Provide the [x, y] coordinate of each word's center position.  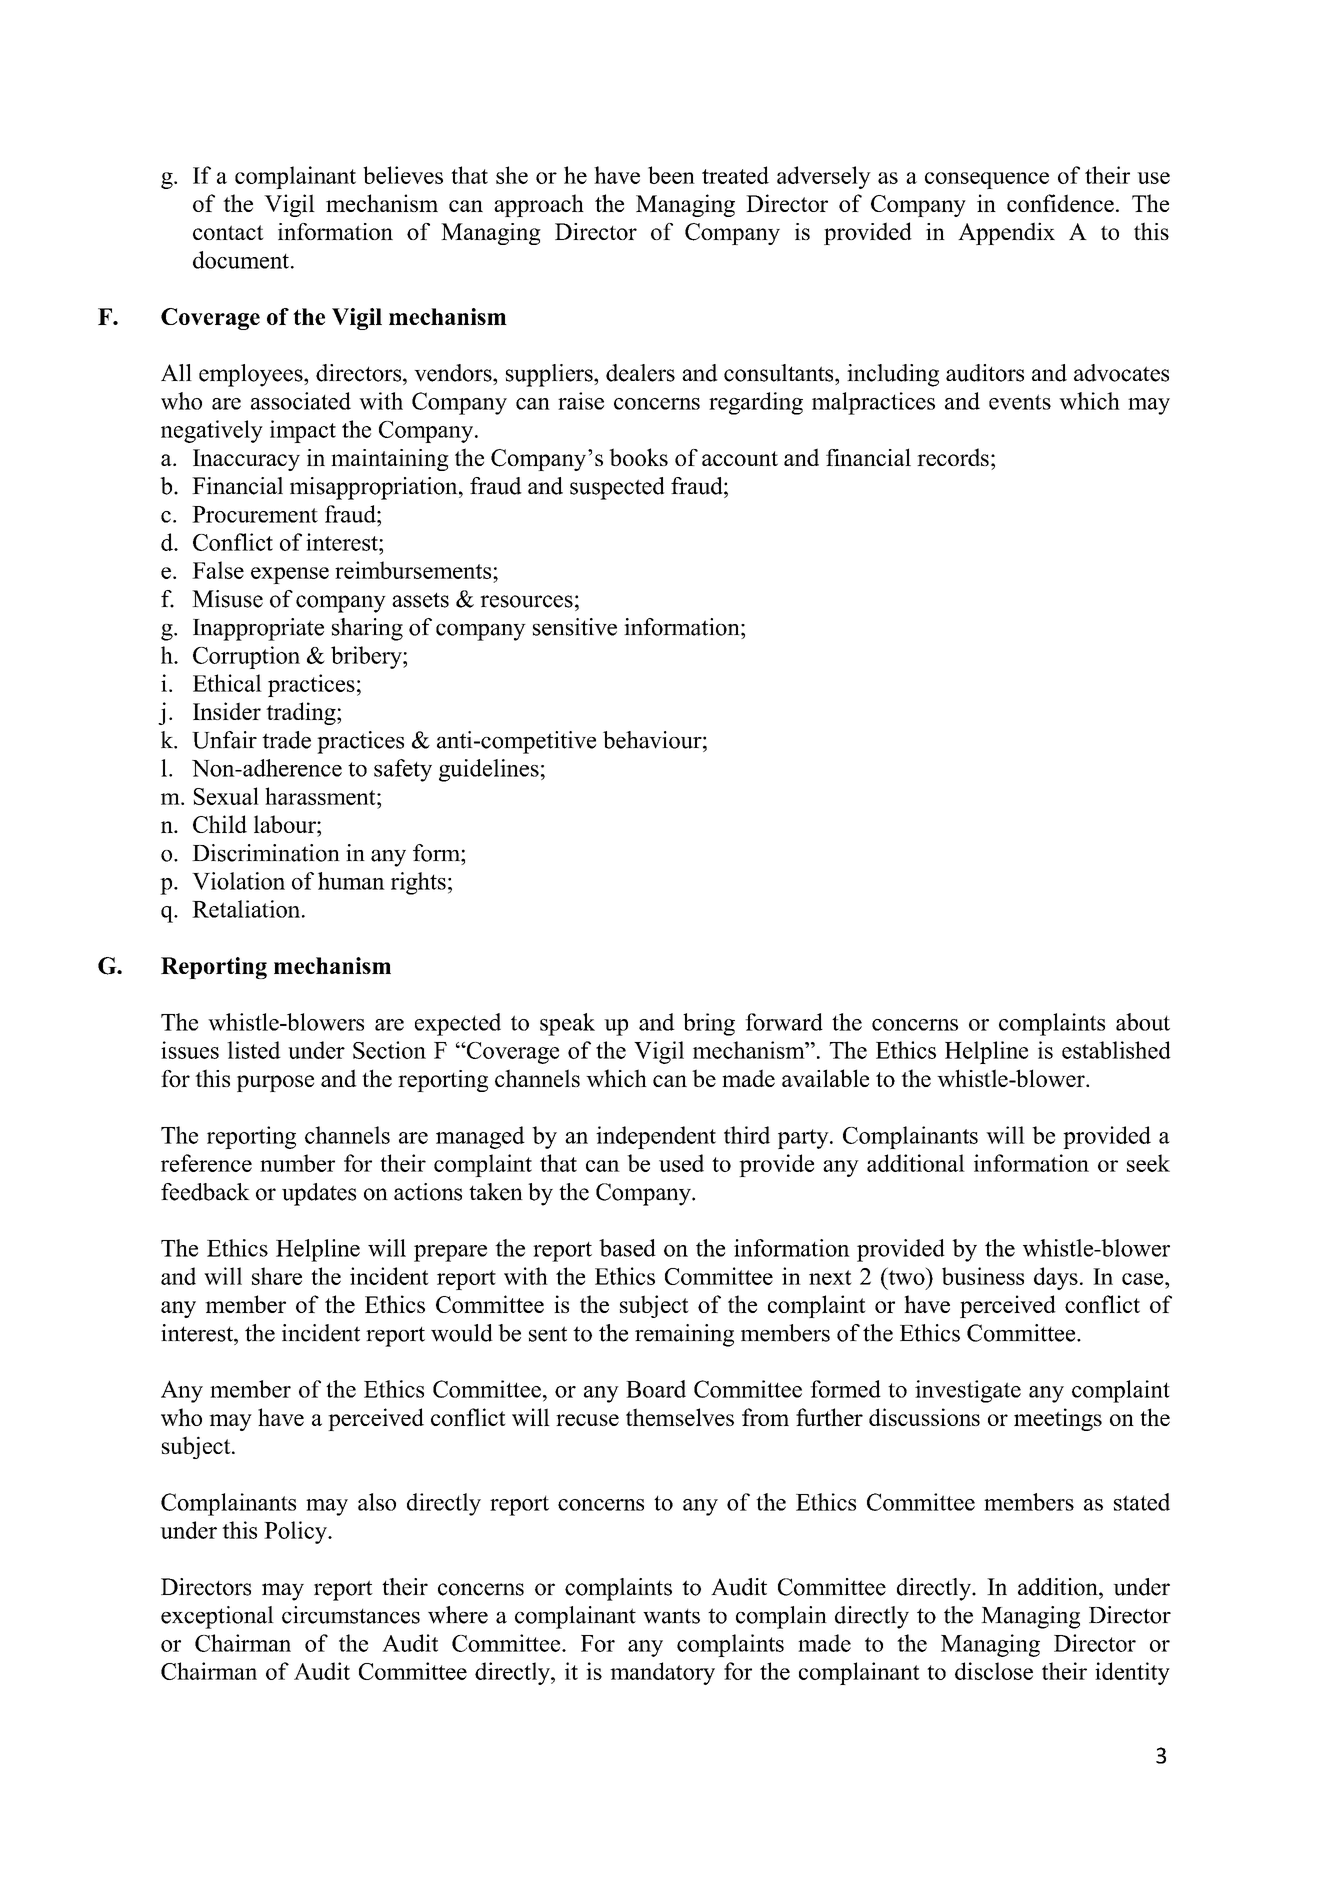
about [1143, 1022]
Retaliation [246, 909]
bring [709, 1024]
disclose [994, 1671]
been [671, 175]
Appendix [1006, 233]
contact [228, 232]
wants [671, 1616]
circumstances [351, 1615]
